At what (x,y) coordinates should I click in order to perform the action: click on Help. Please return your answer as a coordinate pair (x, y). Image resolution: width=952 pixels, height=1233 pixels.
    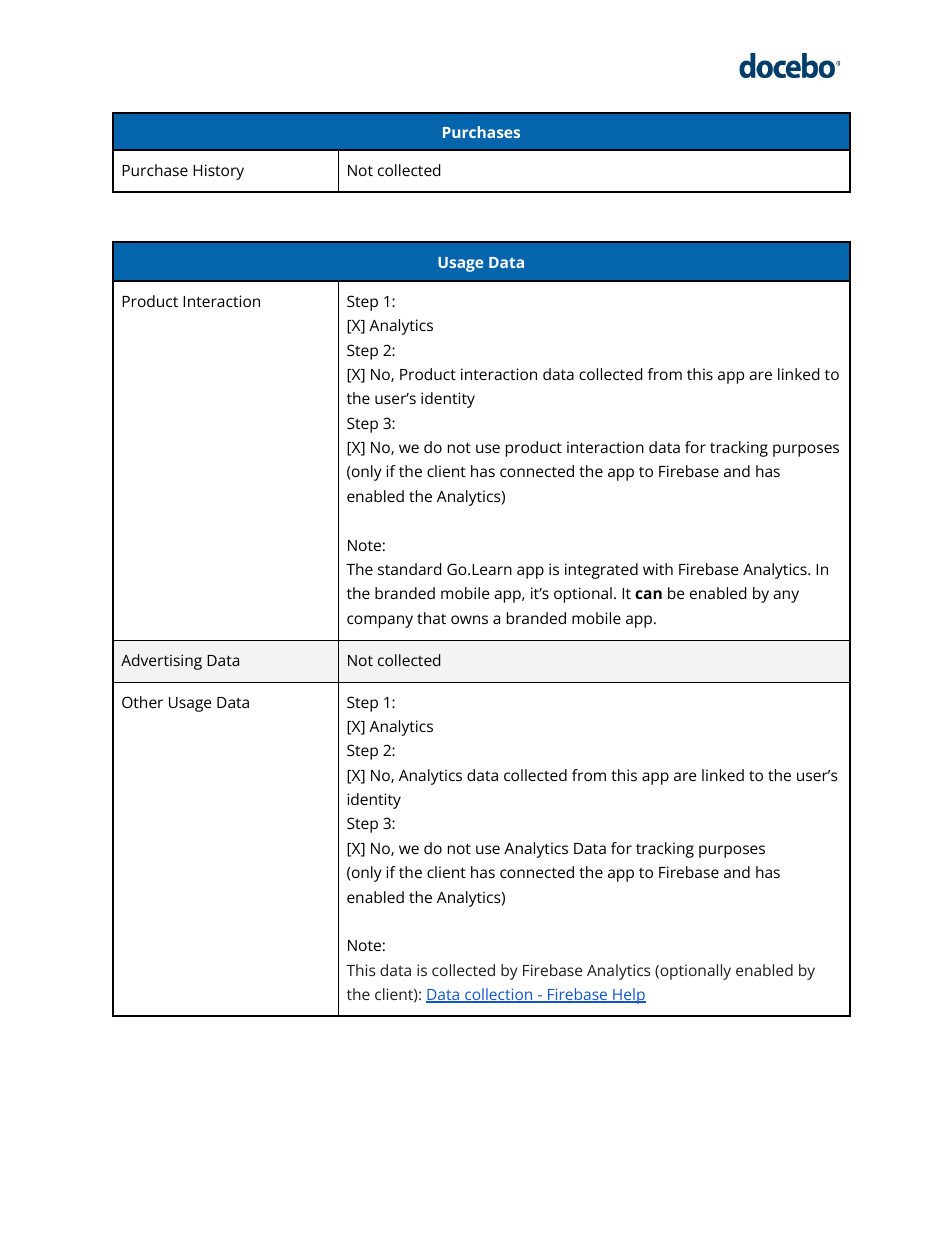
    Looking at the image, I should click on (628, 996).
